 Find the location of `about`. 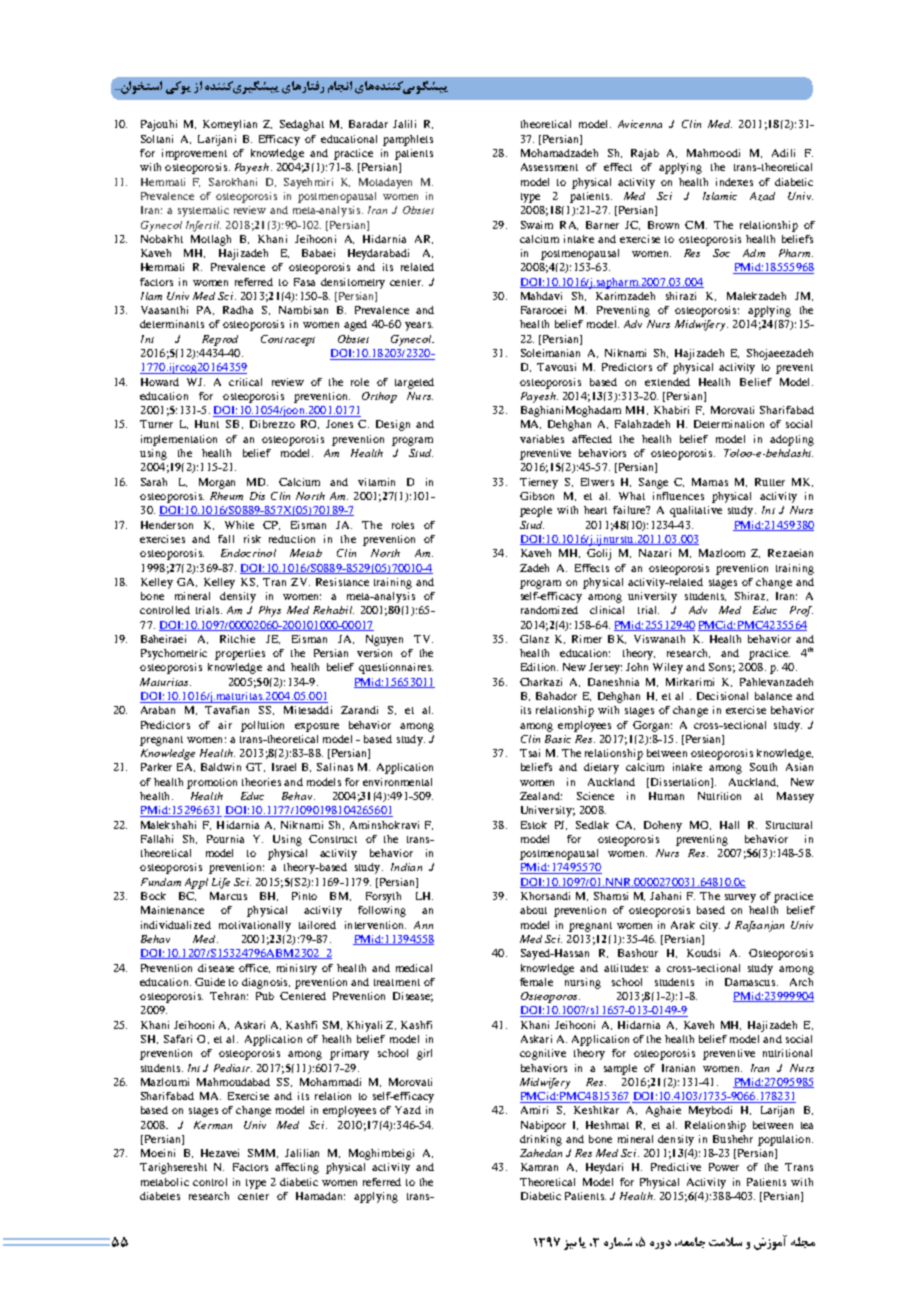

about is located at coordinates (533, 910).
